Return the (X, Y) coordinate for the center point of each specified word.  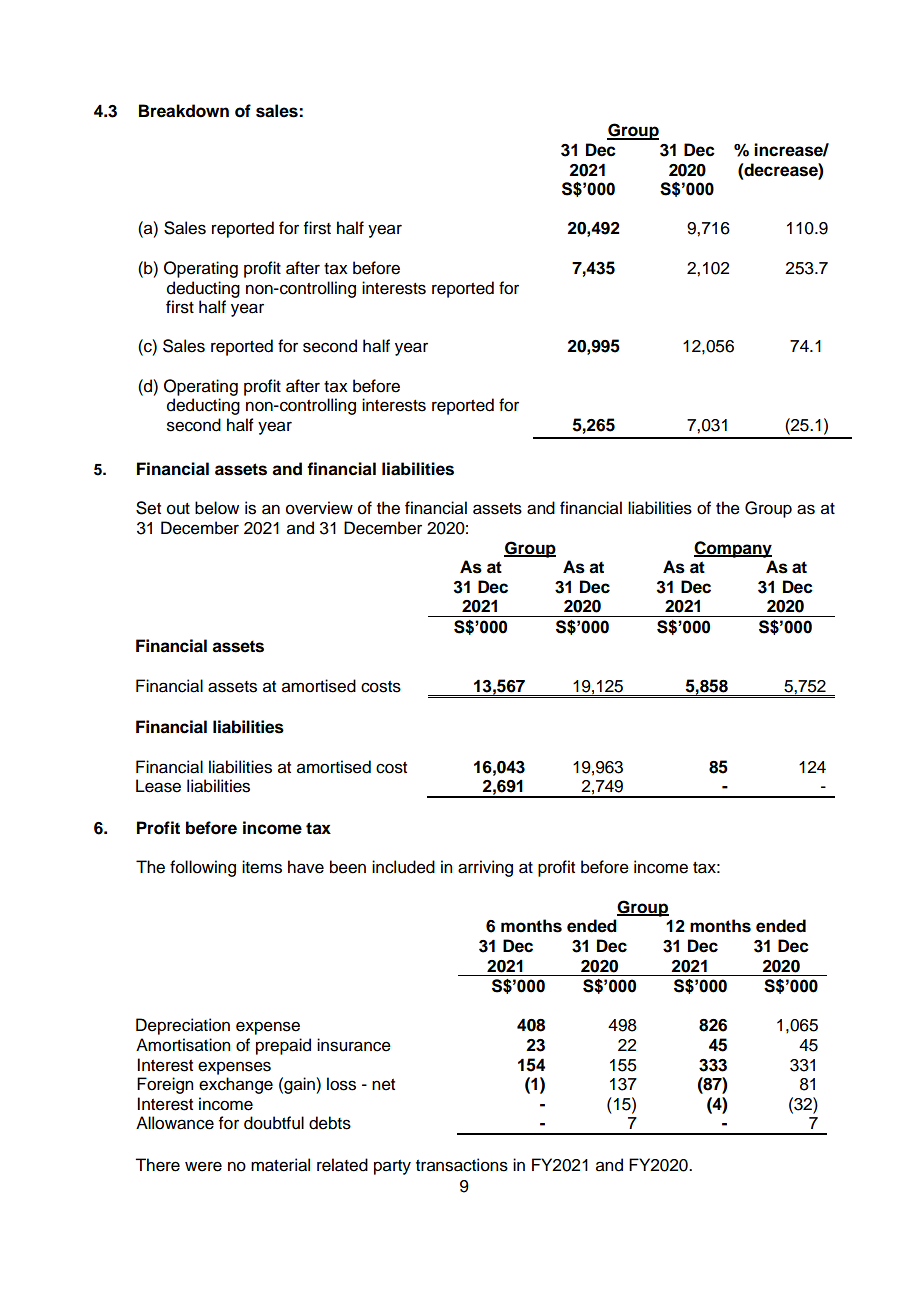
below (217, 508)
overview (319, 508)
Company (733, 549)
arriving (485, 868)
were (203, 1166)
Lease (158, 786)
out (178, 509)
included (403, 867)
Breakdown (184, 111)
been (348, 867)
